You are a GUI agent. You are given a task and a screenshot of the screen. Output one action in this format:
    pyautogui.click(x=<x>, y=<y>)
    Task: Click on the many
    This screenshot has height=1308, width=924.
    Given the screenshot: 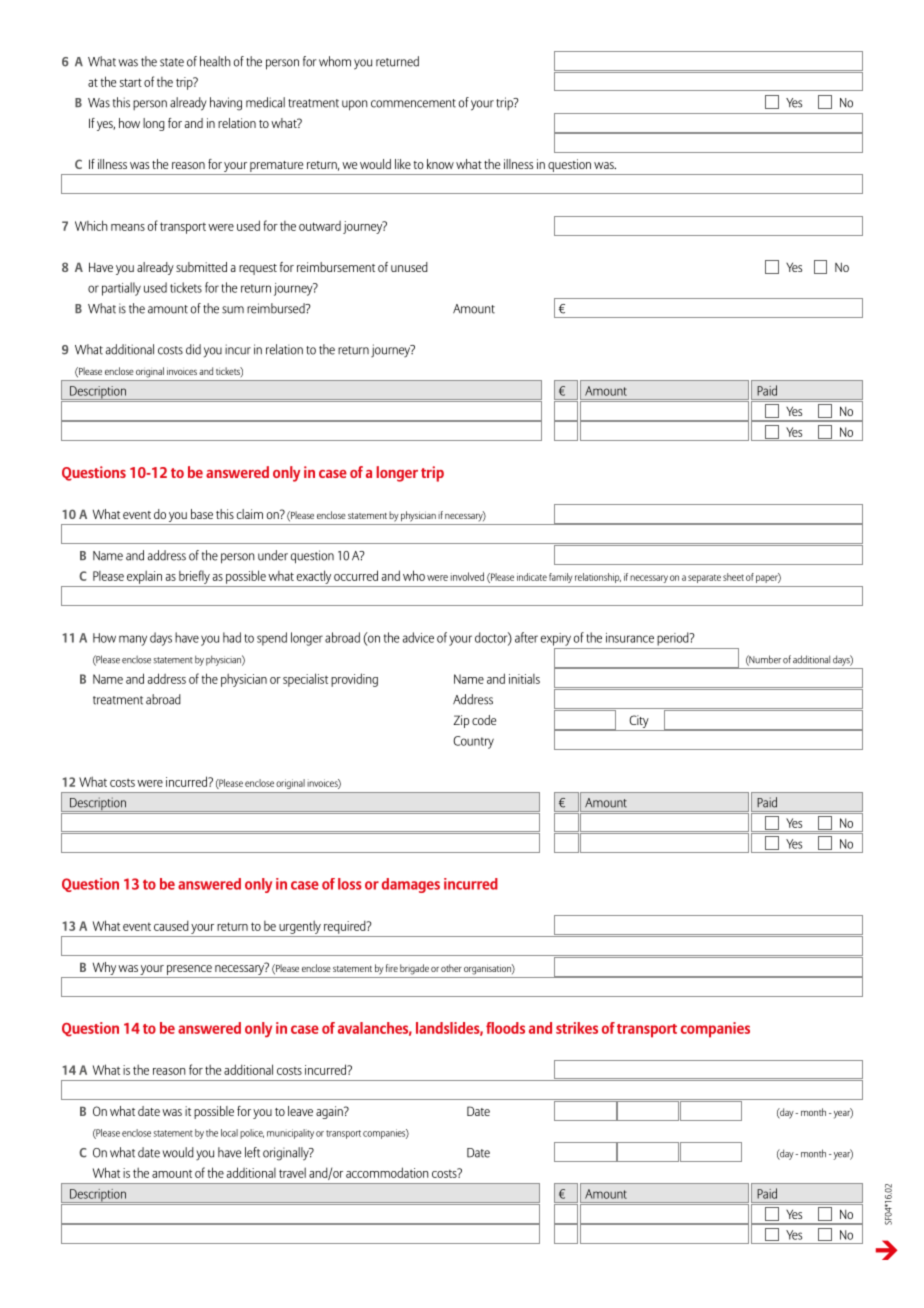 What is the action you would take?
    pyautogui.click(x=133, y=640)
